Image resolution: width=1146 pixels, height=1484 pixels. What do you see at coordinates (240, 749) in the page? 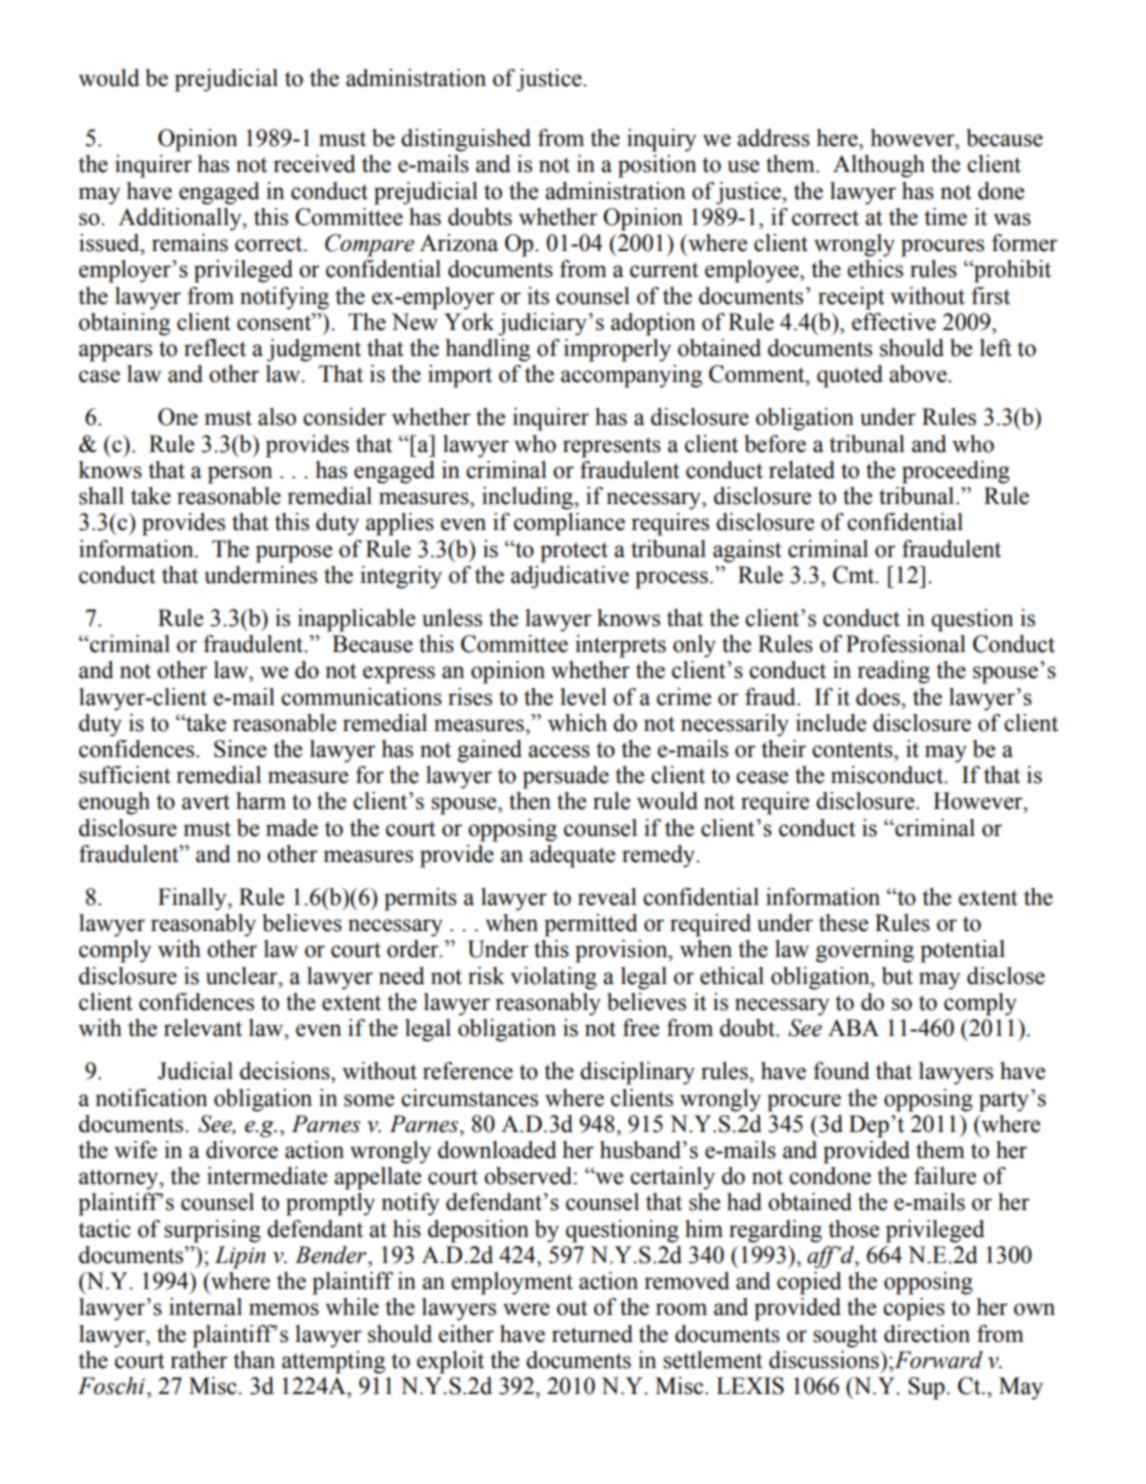
I see `Since` at bounding box center [240, 749].
